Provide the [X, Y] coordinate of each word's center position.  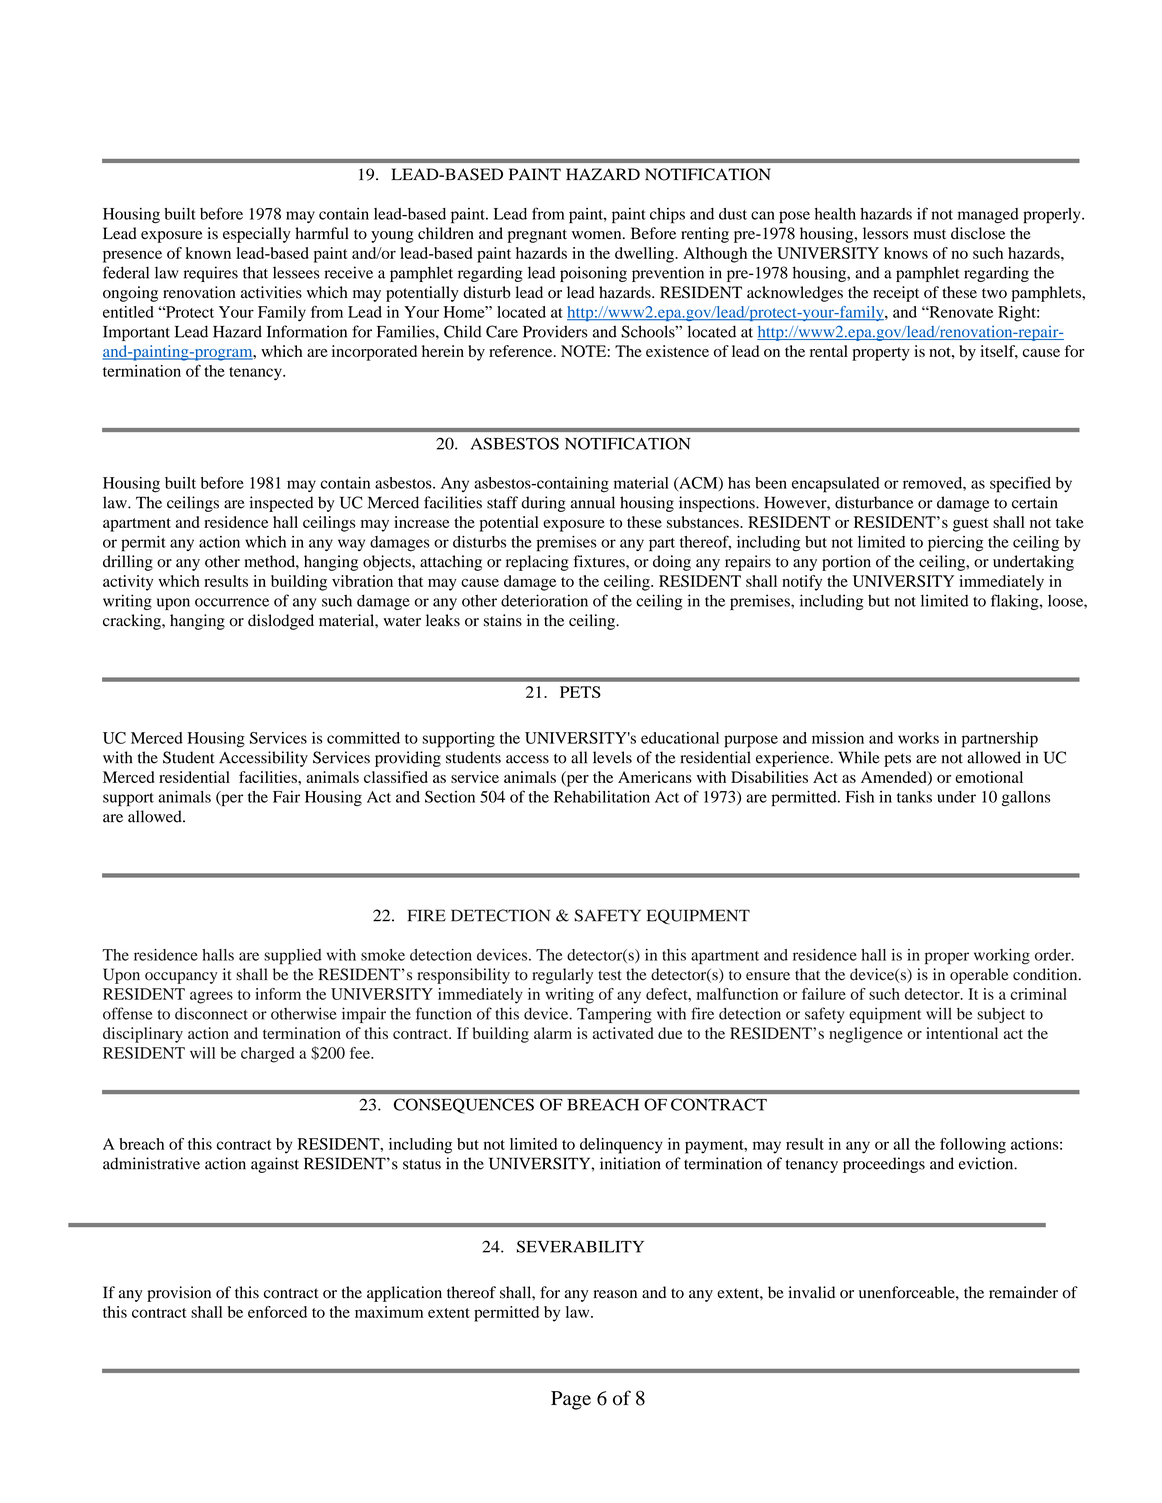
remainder [1023, 1292]
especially [257, 235]
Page [571, 1400]
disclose [978, 233]
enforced [277, 1312]
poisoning [593, 274]
